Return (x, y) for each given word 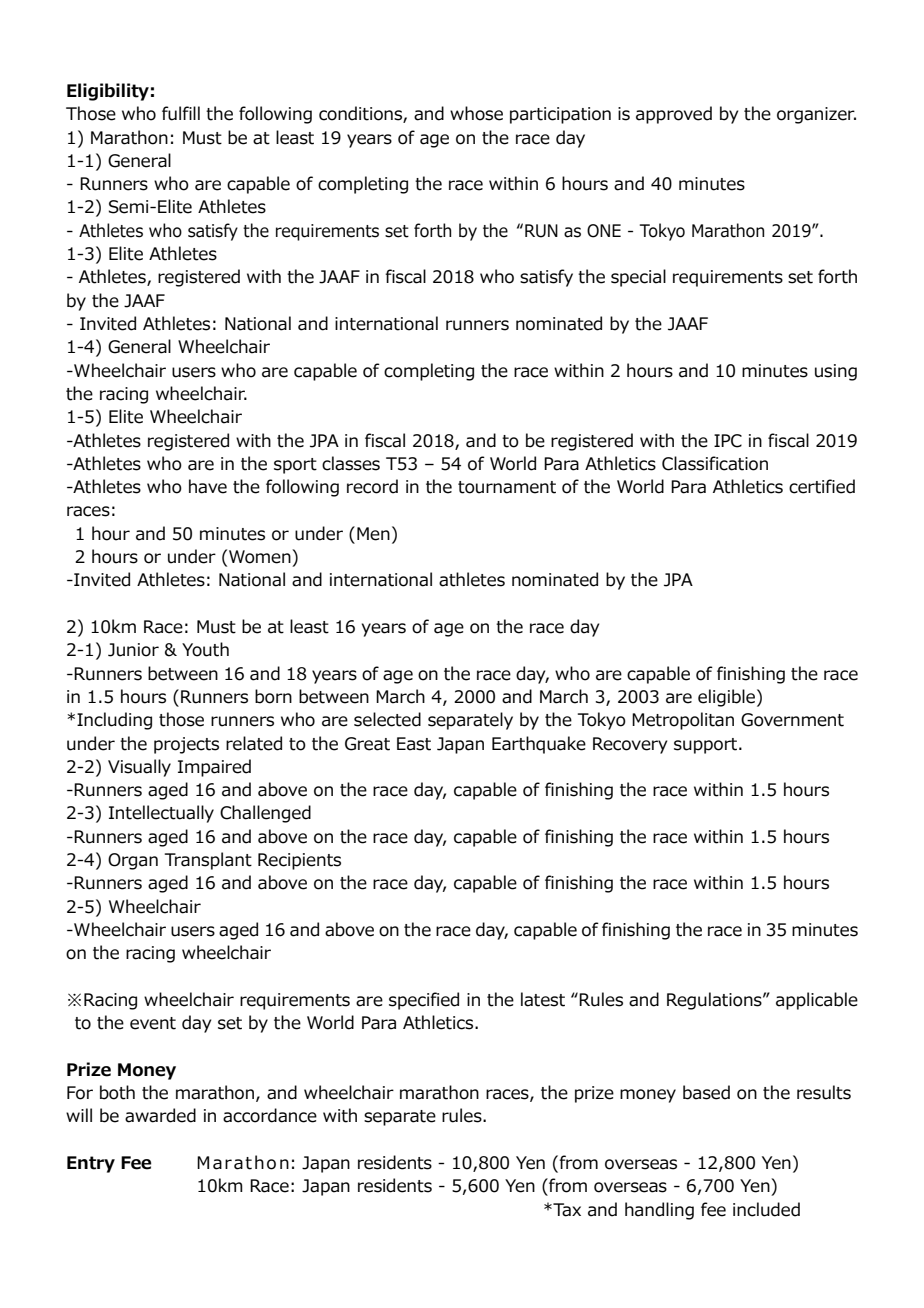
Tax (566, 1210)
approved (674, 115)
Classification (715, 463)
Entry (91, 1164)
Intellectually (161, 814)
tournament (507, 487)
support (707, 746)
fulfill (181, 113)
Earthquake (539, 745)
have (208, 486)
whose (476, 113)
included (766, 1209)
